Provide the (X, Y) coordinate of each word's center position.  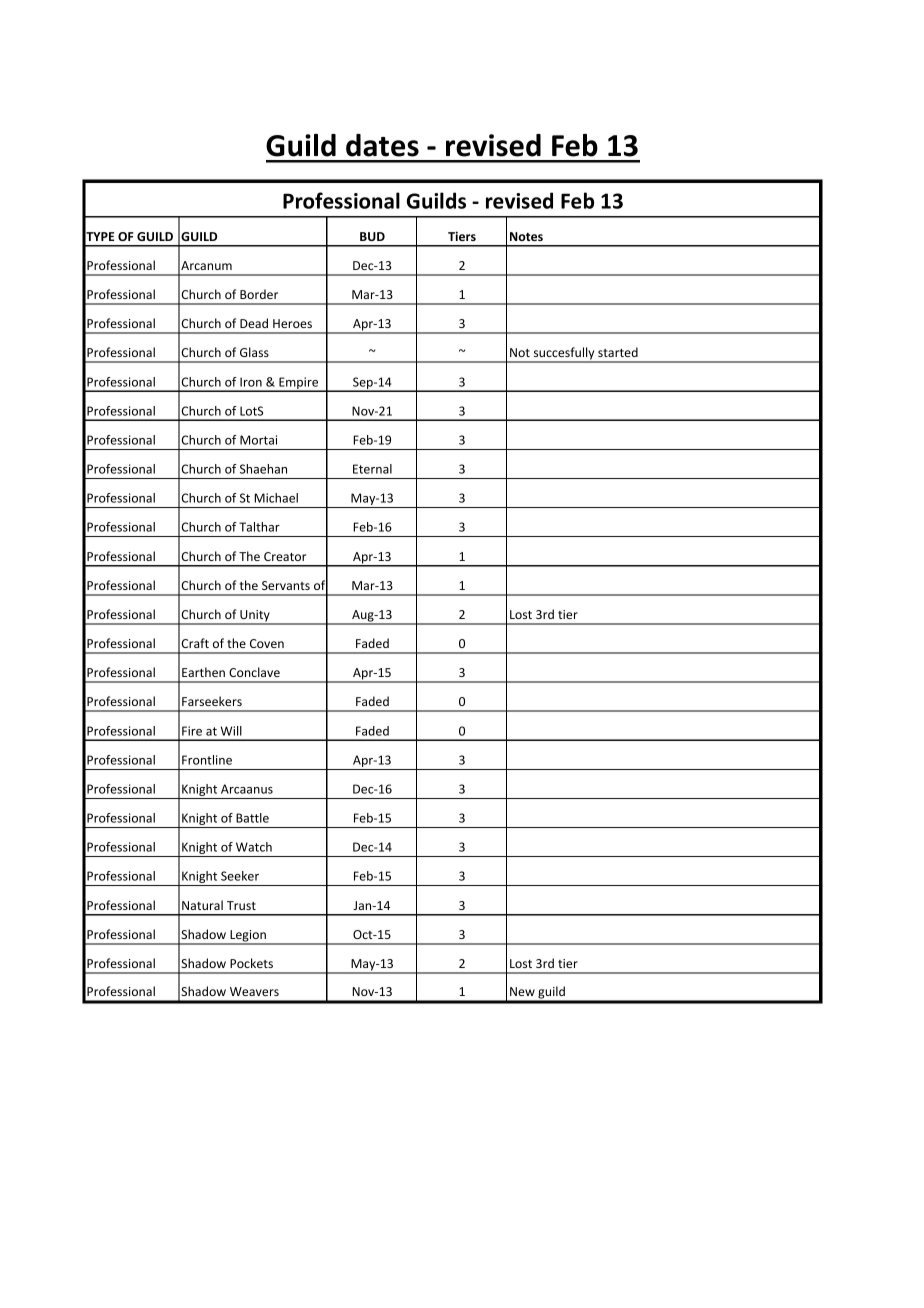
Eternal (372, 469)
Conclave (254, 672)
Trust (241, 905)
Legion (248, 937)
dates (382, 145)
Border (259, 294)
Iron (251, 382)
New (522, 991)
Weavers (254, 991)
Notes (526, 236)
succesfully (564, 354)
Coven (267, 643)
